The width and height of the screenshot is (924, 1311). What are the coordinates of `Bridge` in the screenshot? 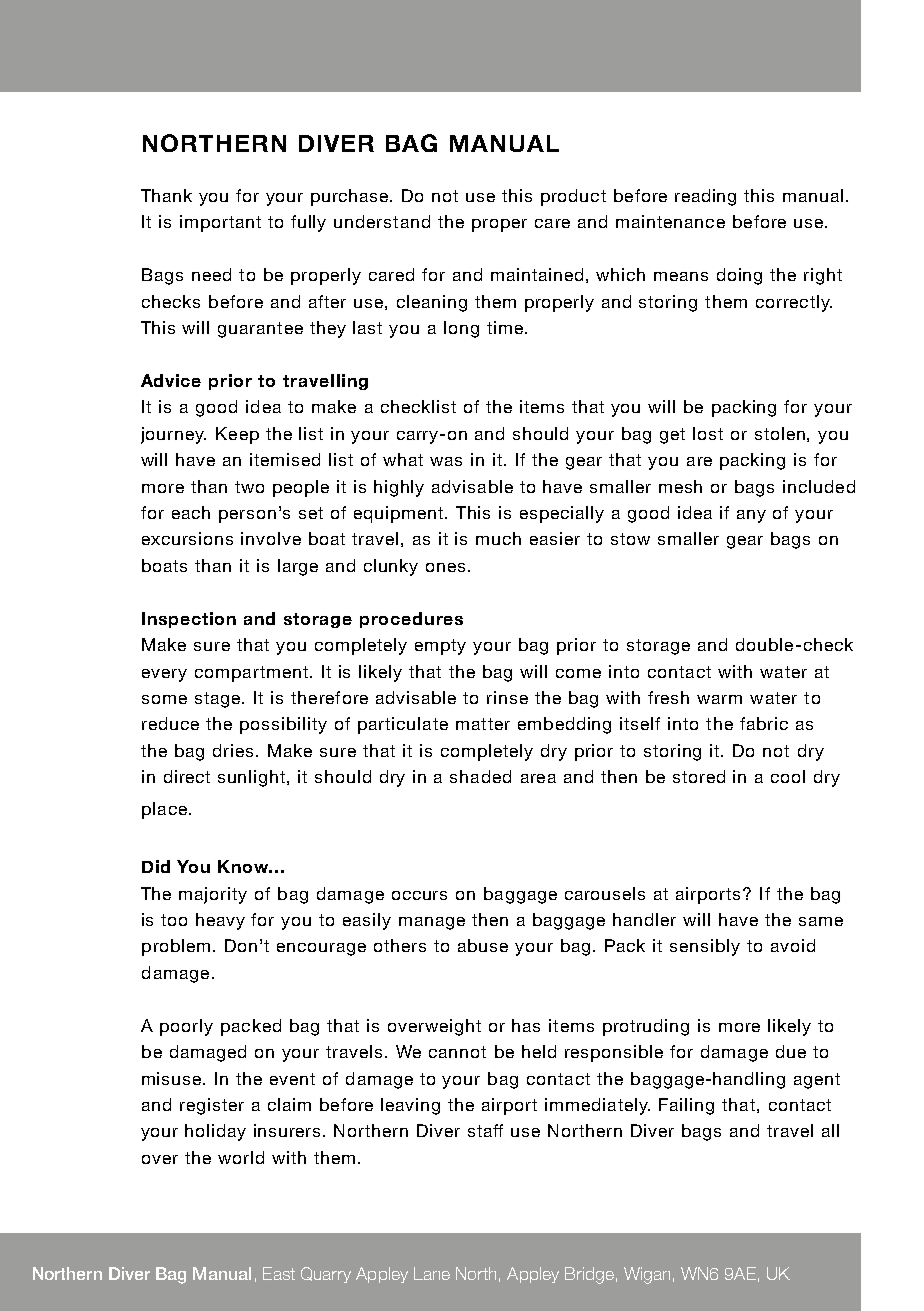 It's located at (589, 1275).
